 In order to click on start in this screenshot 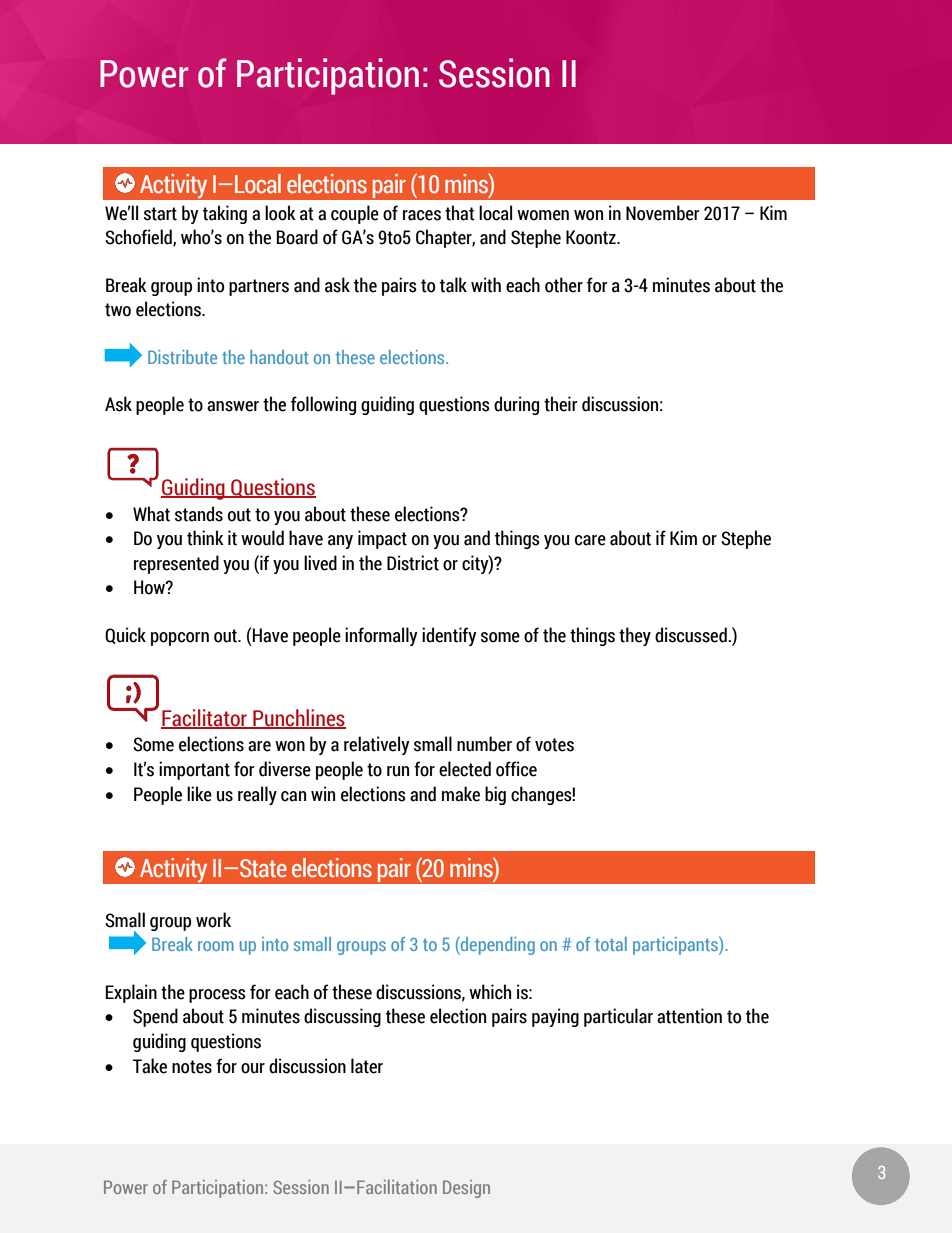, I will do `click(160, 214)`.
